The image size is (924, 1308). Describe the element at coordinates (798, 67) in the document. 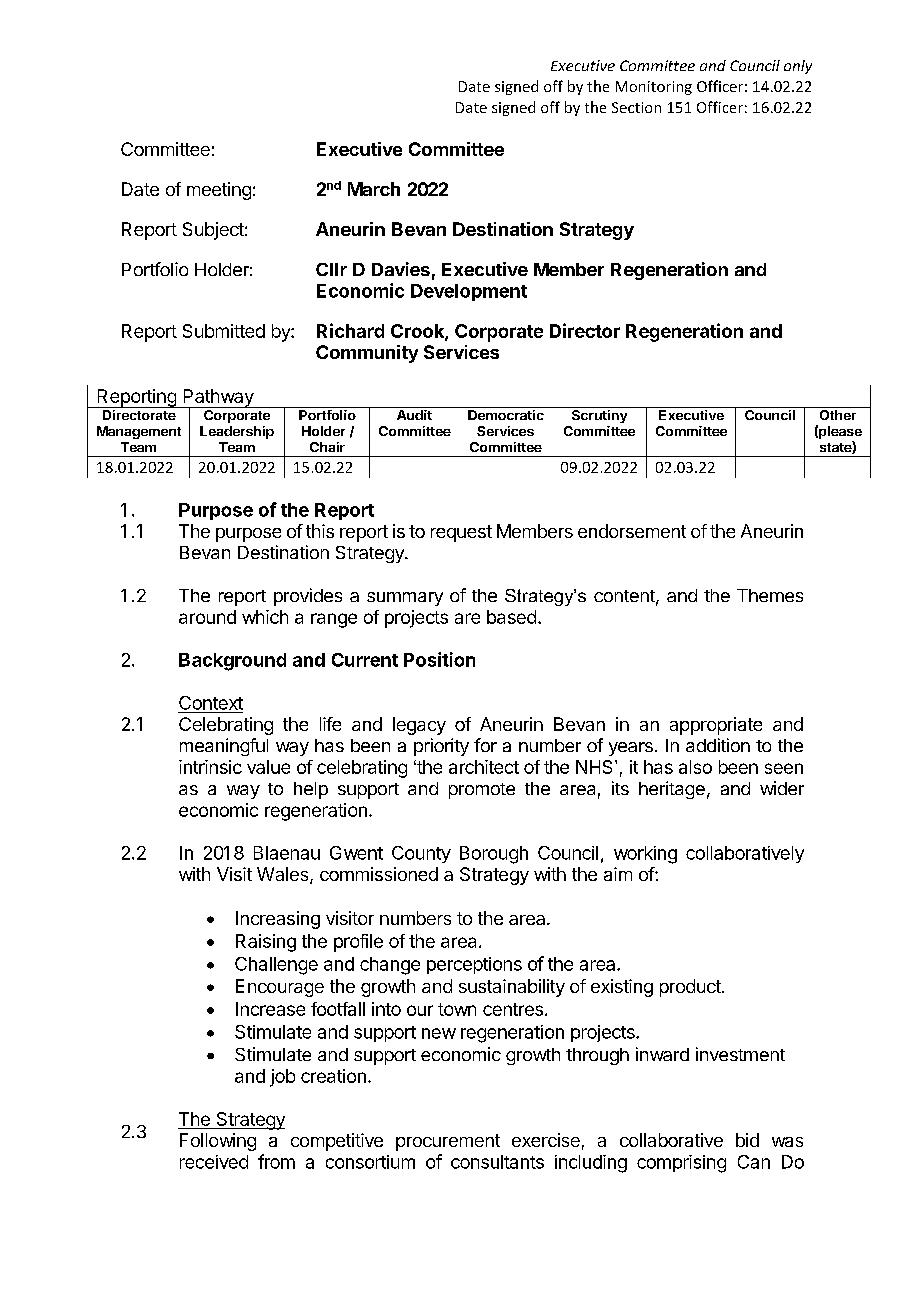

I see `only` at that location.
